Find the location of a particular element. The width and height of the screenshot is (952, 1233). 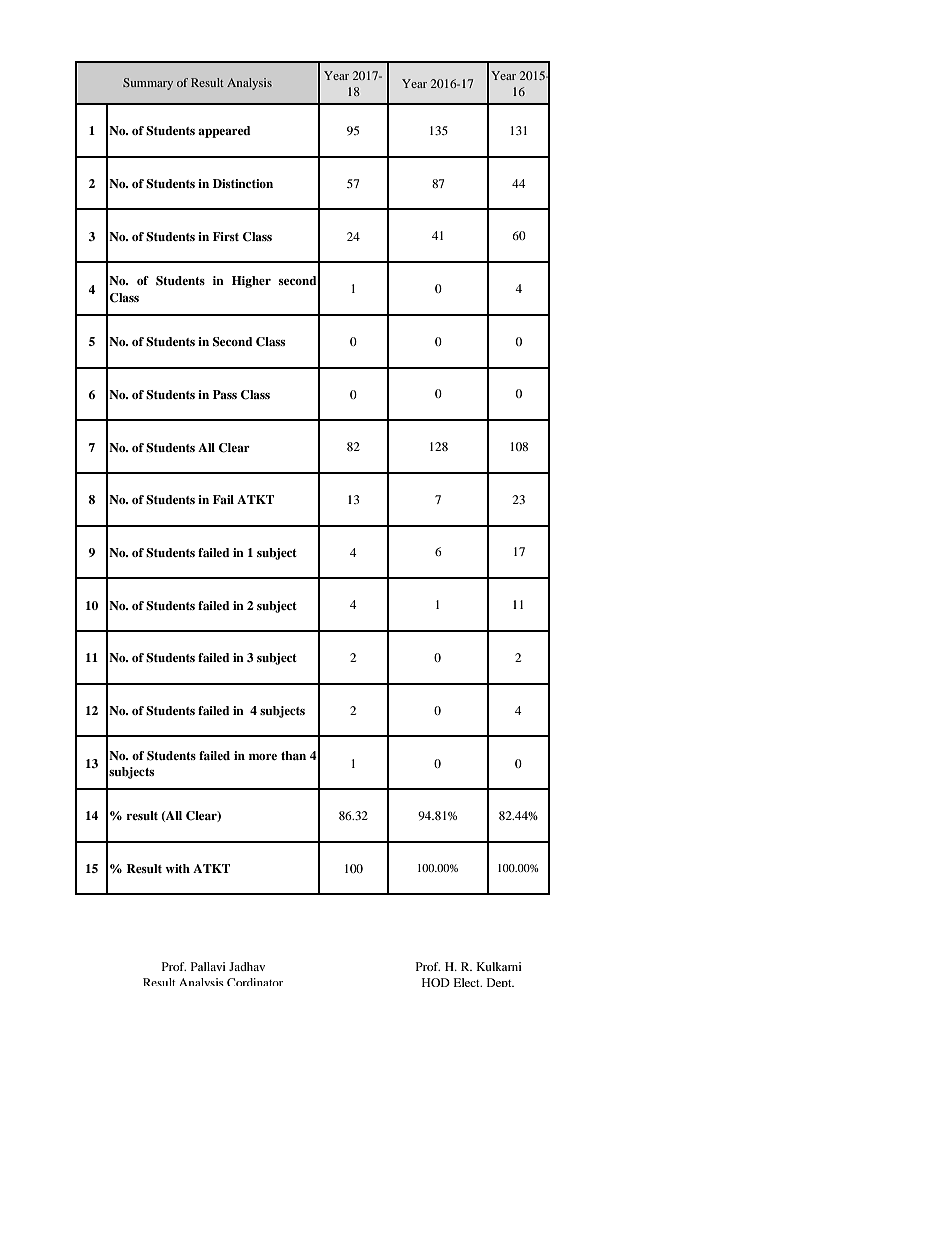

Pass is located at coordinates (225, 394).
